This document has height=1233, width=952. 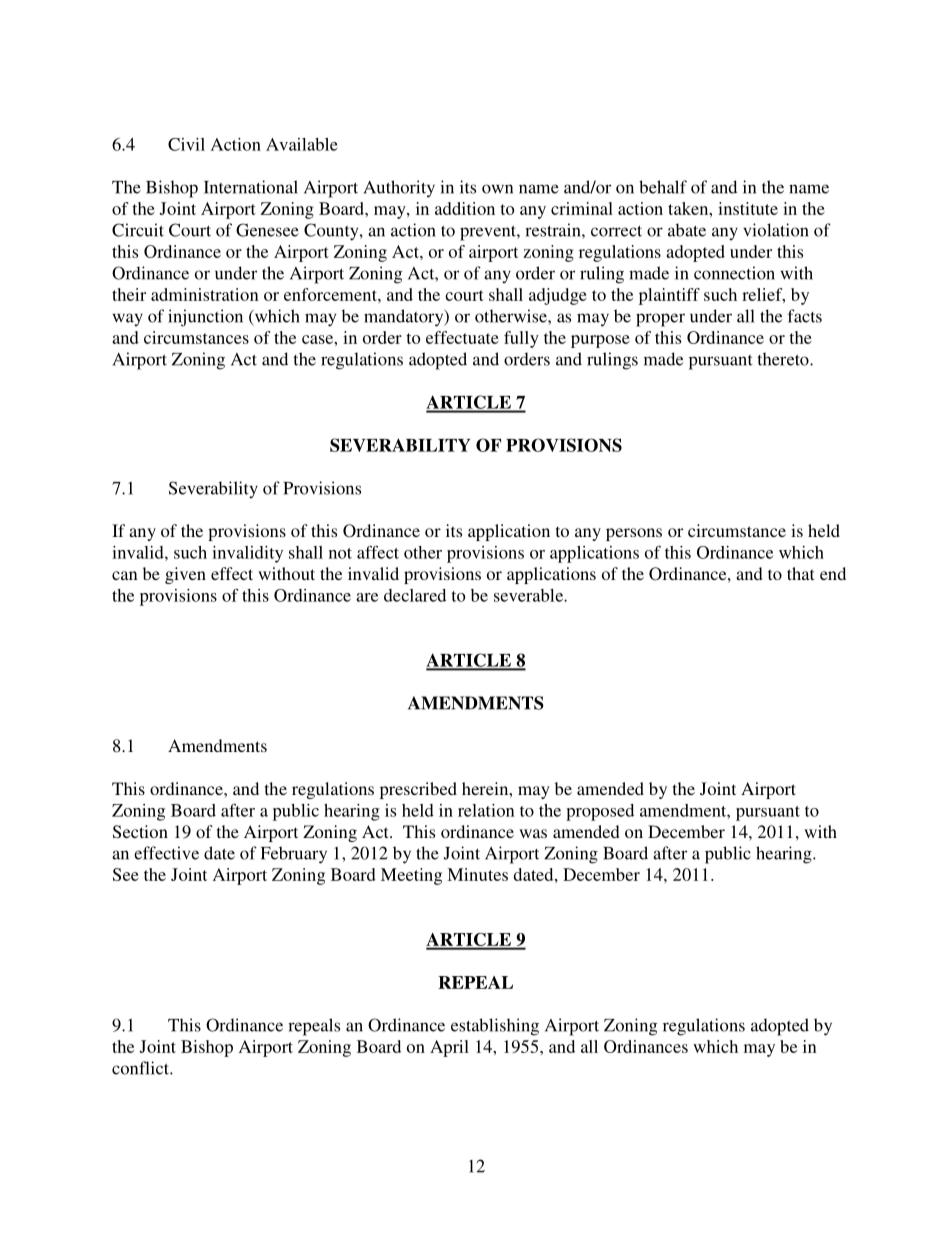 What do you see at coordinates (748, 208) in the document?
I see `institute` at bounding box center [748, 208].
